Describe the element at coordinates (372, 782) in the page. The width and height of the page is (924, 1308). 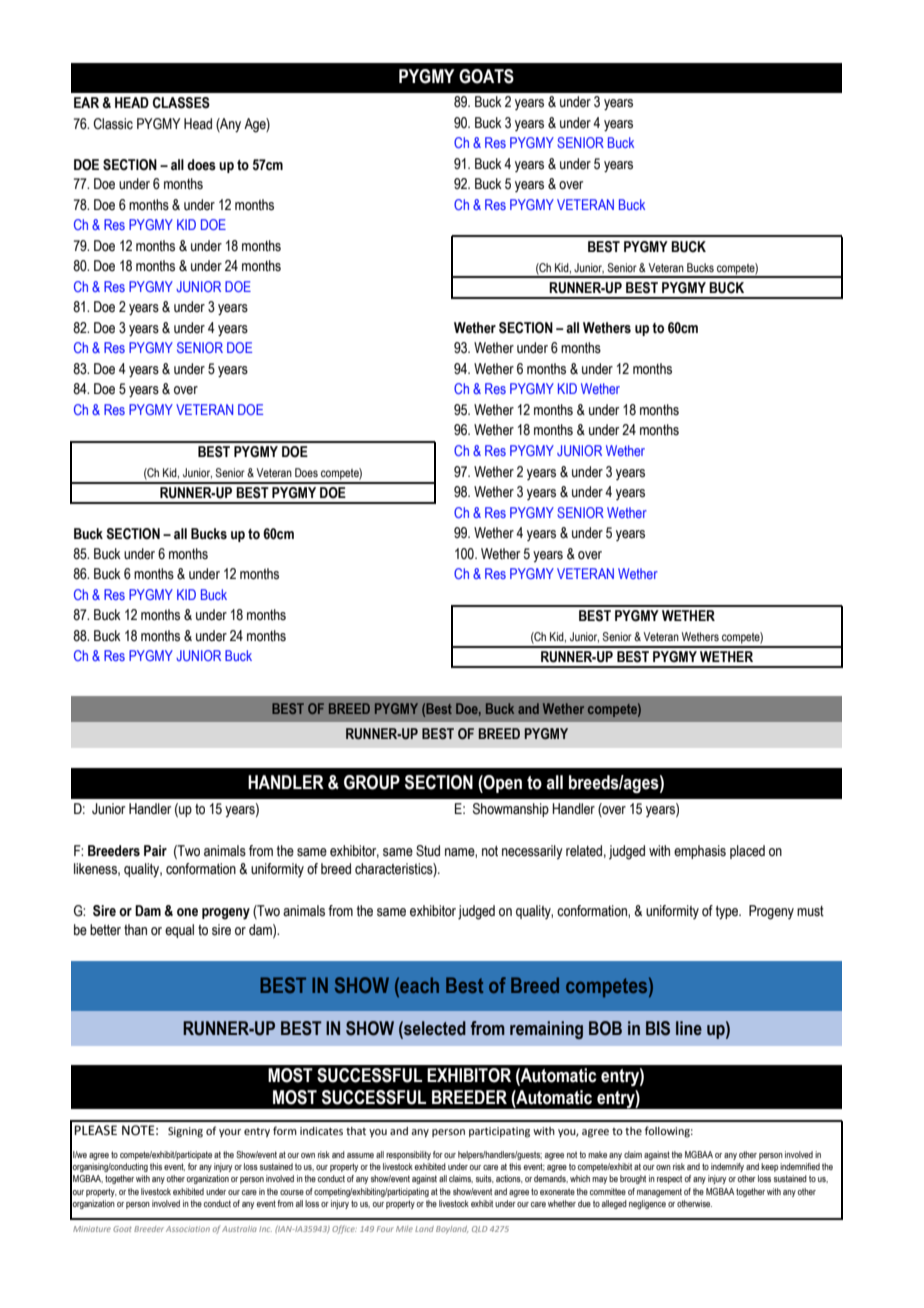
I see `GROUP` at that location.
